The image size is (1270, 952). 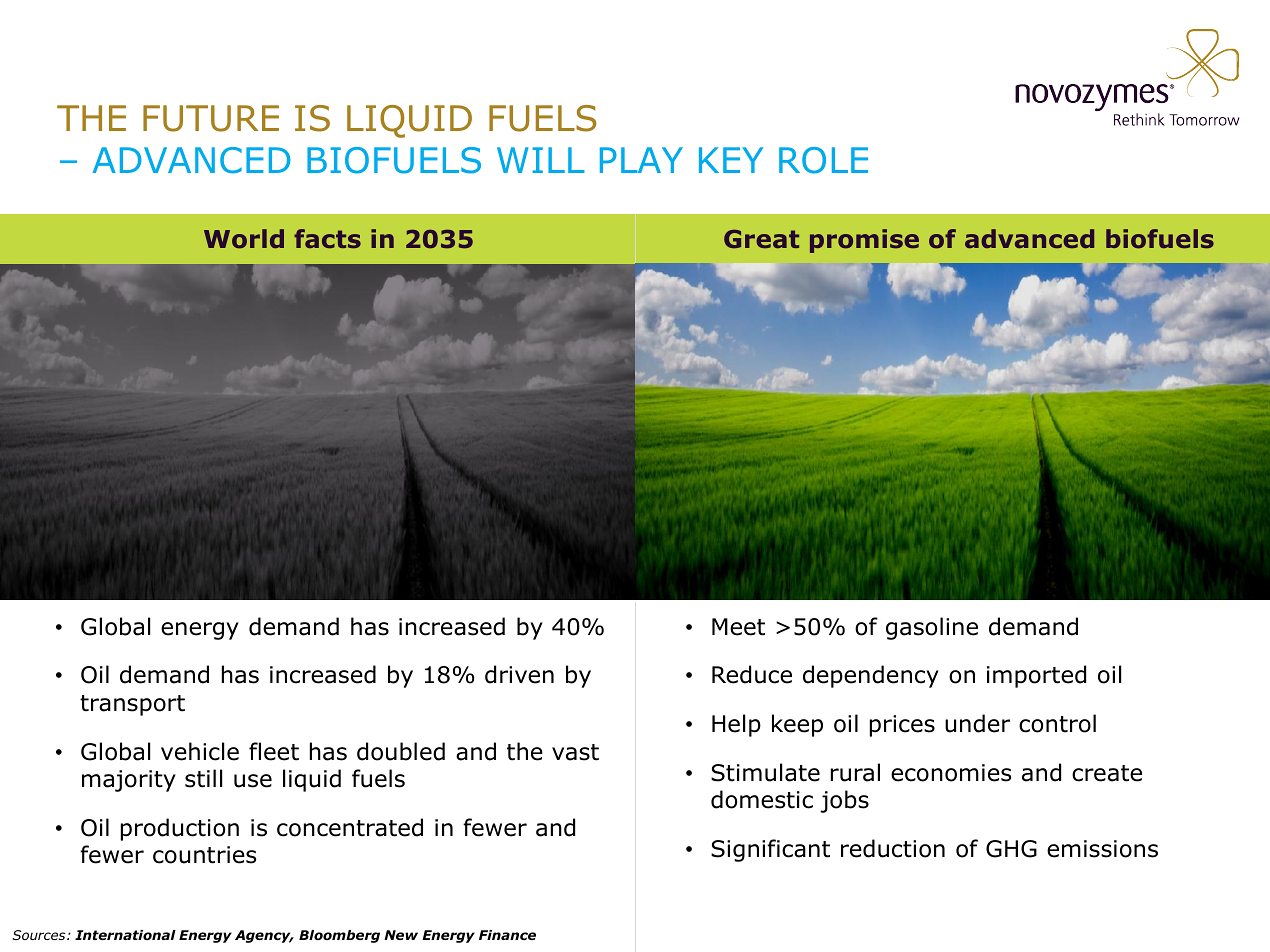 I want to click on promise, so click(x=864, y=241).
